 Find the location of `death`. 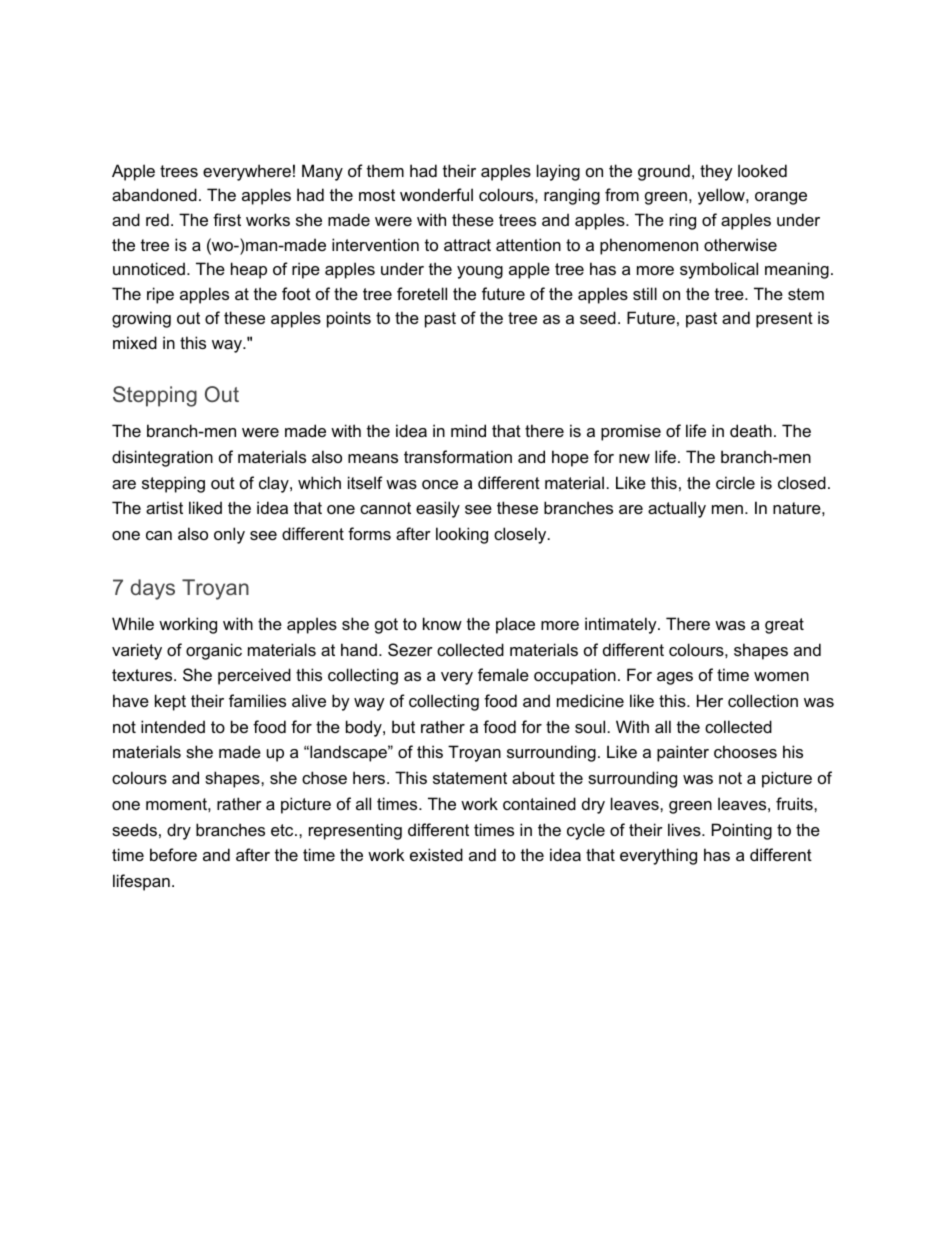

death is located at coordinates (751, 430).
